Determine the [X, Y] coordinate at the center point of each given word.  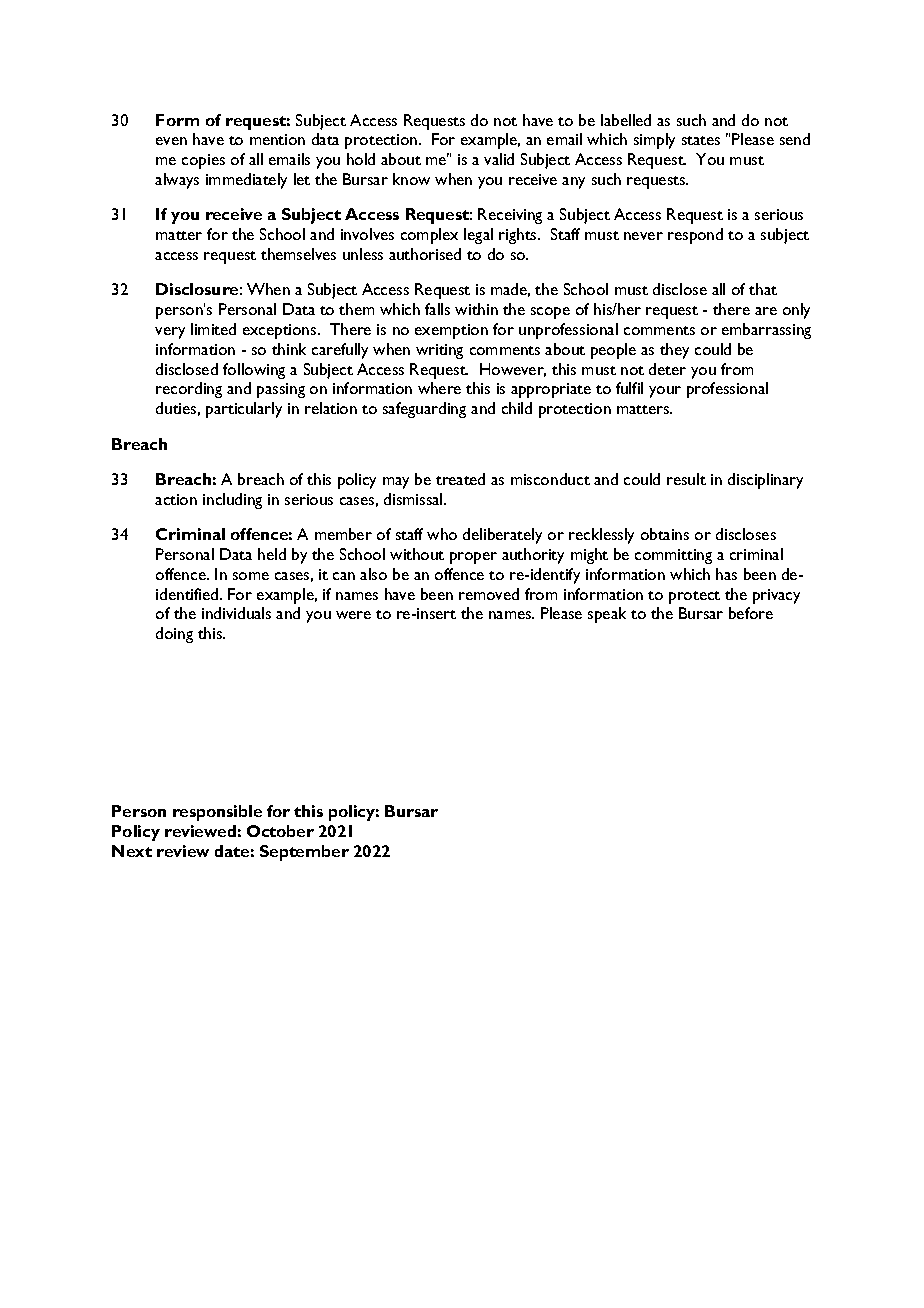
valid [499, 159]
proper [473, 558]
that [763, 289]
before [751, 613]
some [251, 576]
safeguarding [424, 410]
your [665, 392]
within [476, 309]
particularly [244, 410]
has [726, 574]
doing [174, 635]
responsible [217, 813]
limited [213, 329]
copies [203, 161]
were [353, 615]
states [701, 140]
